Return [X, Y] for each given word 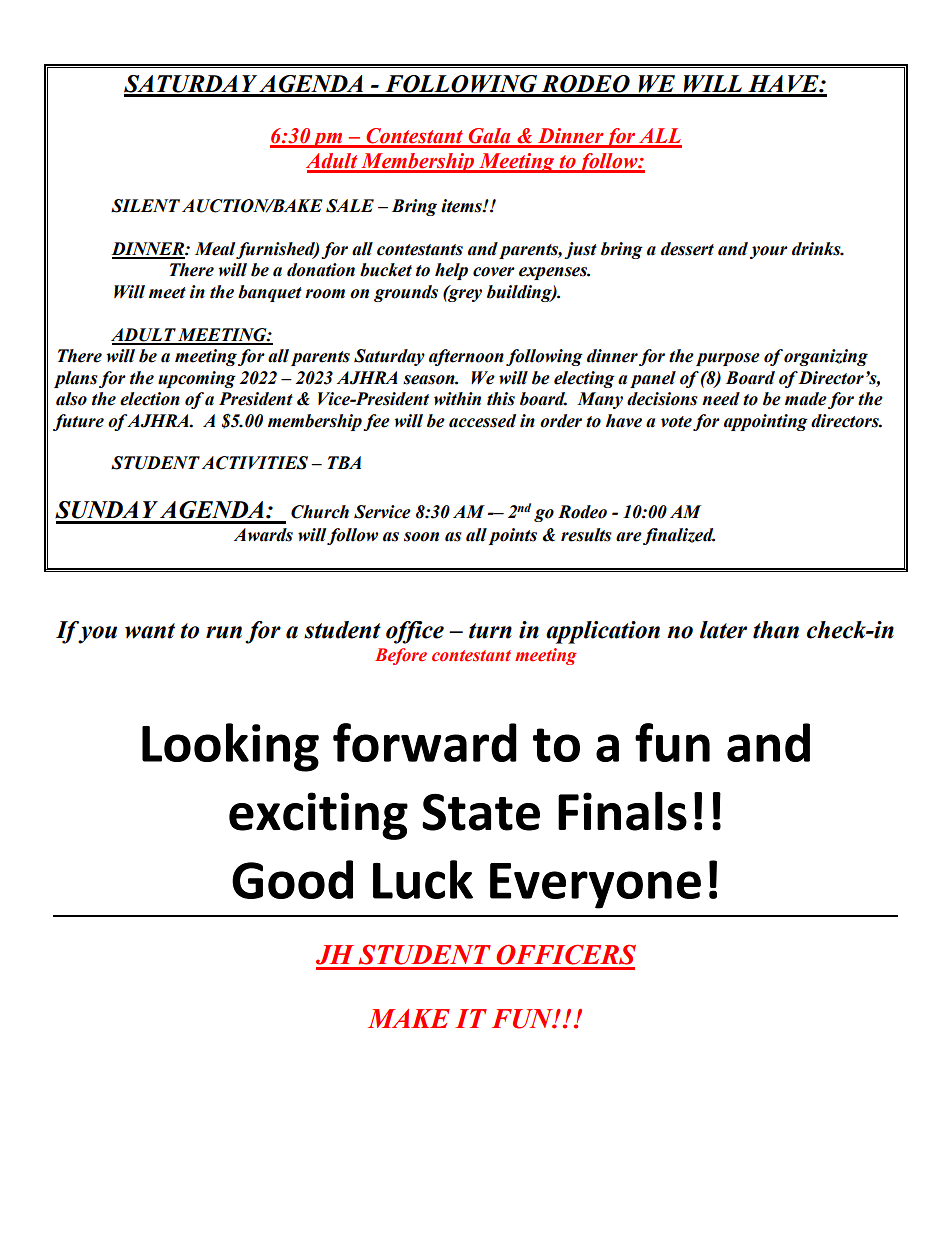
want [150, 631]
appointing [766, 422]
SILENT [145, 206]
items [462, 206]
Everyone [595, 886]
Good [292, 879]
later [723, 630]
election [150, 399]
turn [490, 631]
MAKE [409, 1018]
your [769, 252]
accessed [482, 421]
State [481, 812]
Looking [230, 747]
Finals [622, 811]
